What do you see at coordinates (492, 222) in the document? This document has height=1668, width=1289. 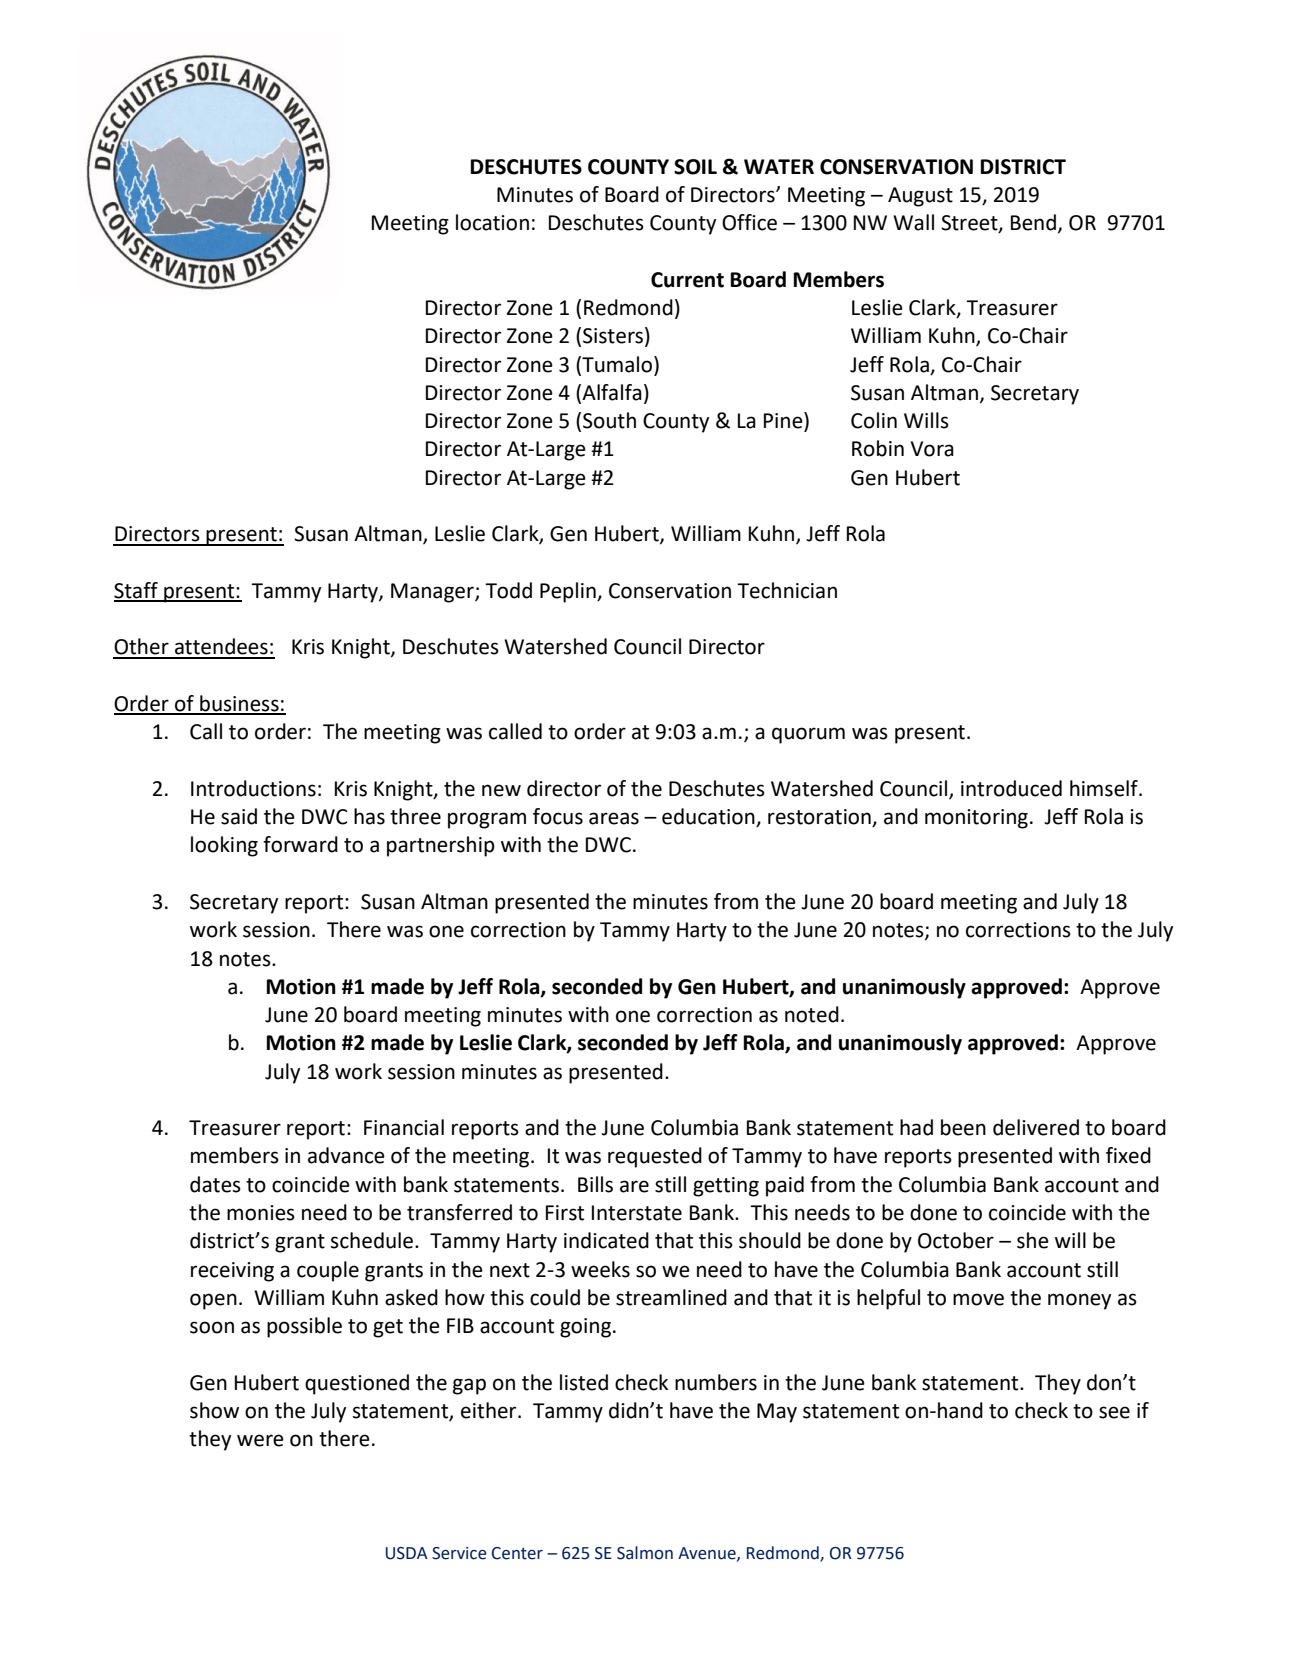 I see `location` at bounding box center [492, 222].
